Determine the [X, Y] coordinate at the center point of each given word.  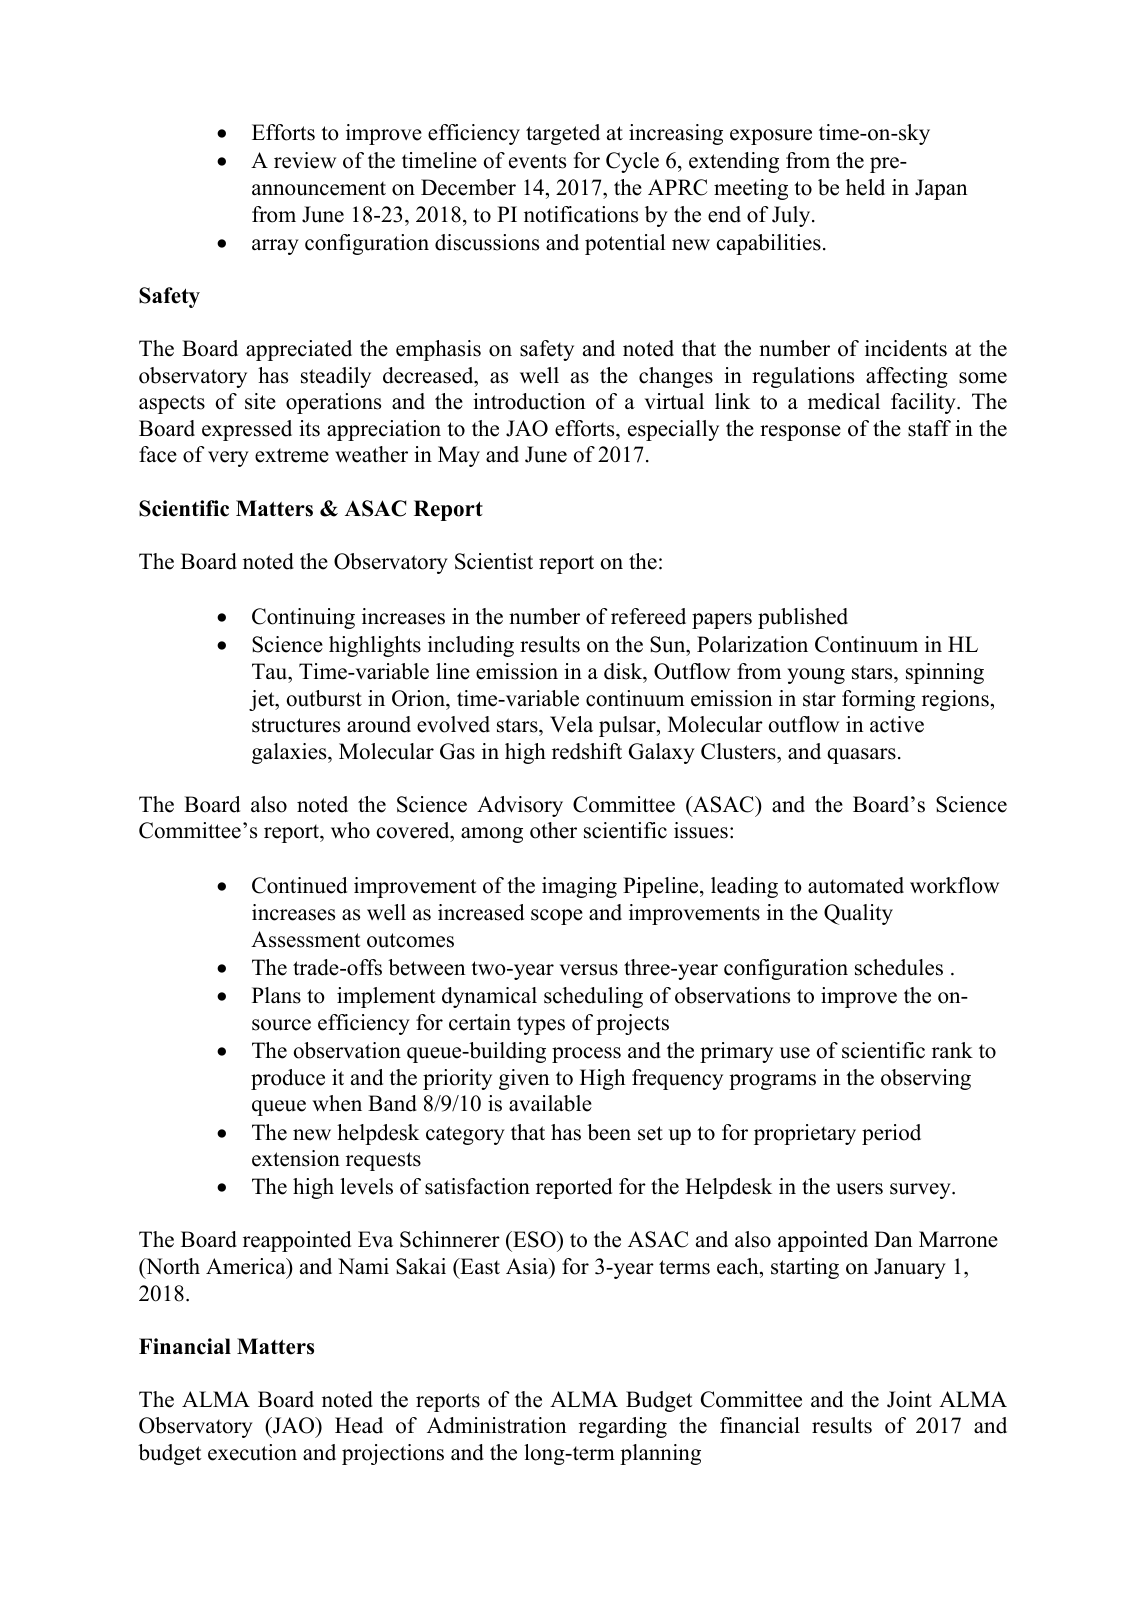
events [537, 161]
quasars [861, 756]
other [553, 830]
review [305, 160]
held [865, 187]
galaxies [290, 753]
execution [252, 1452]
